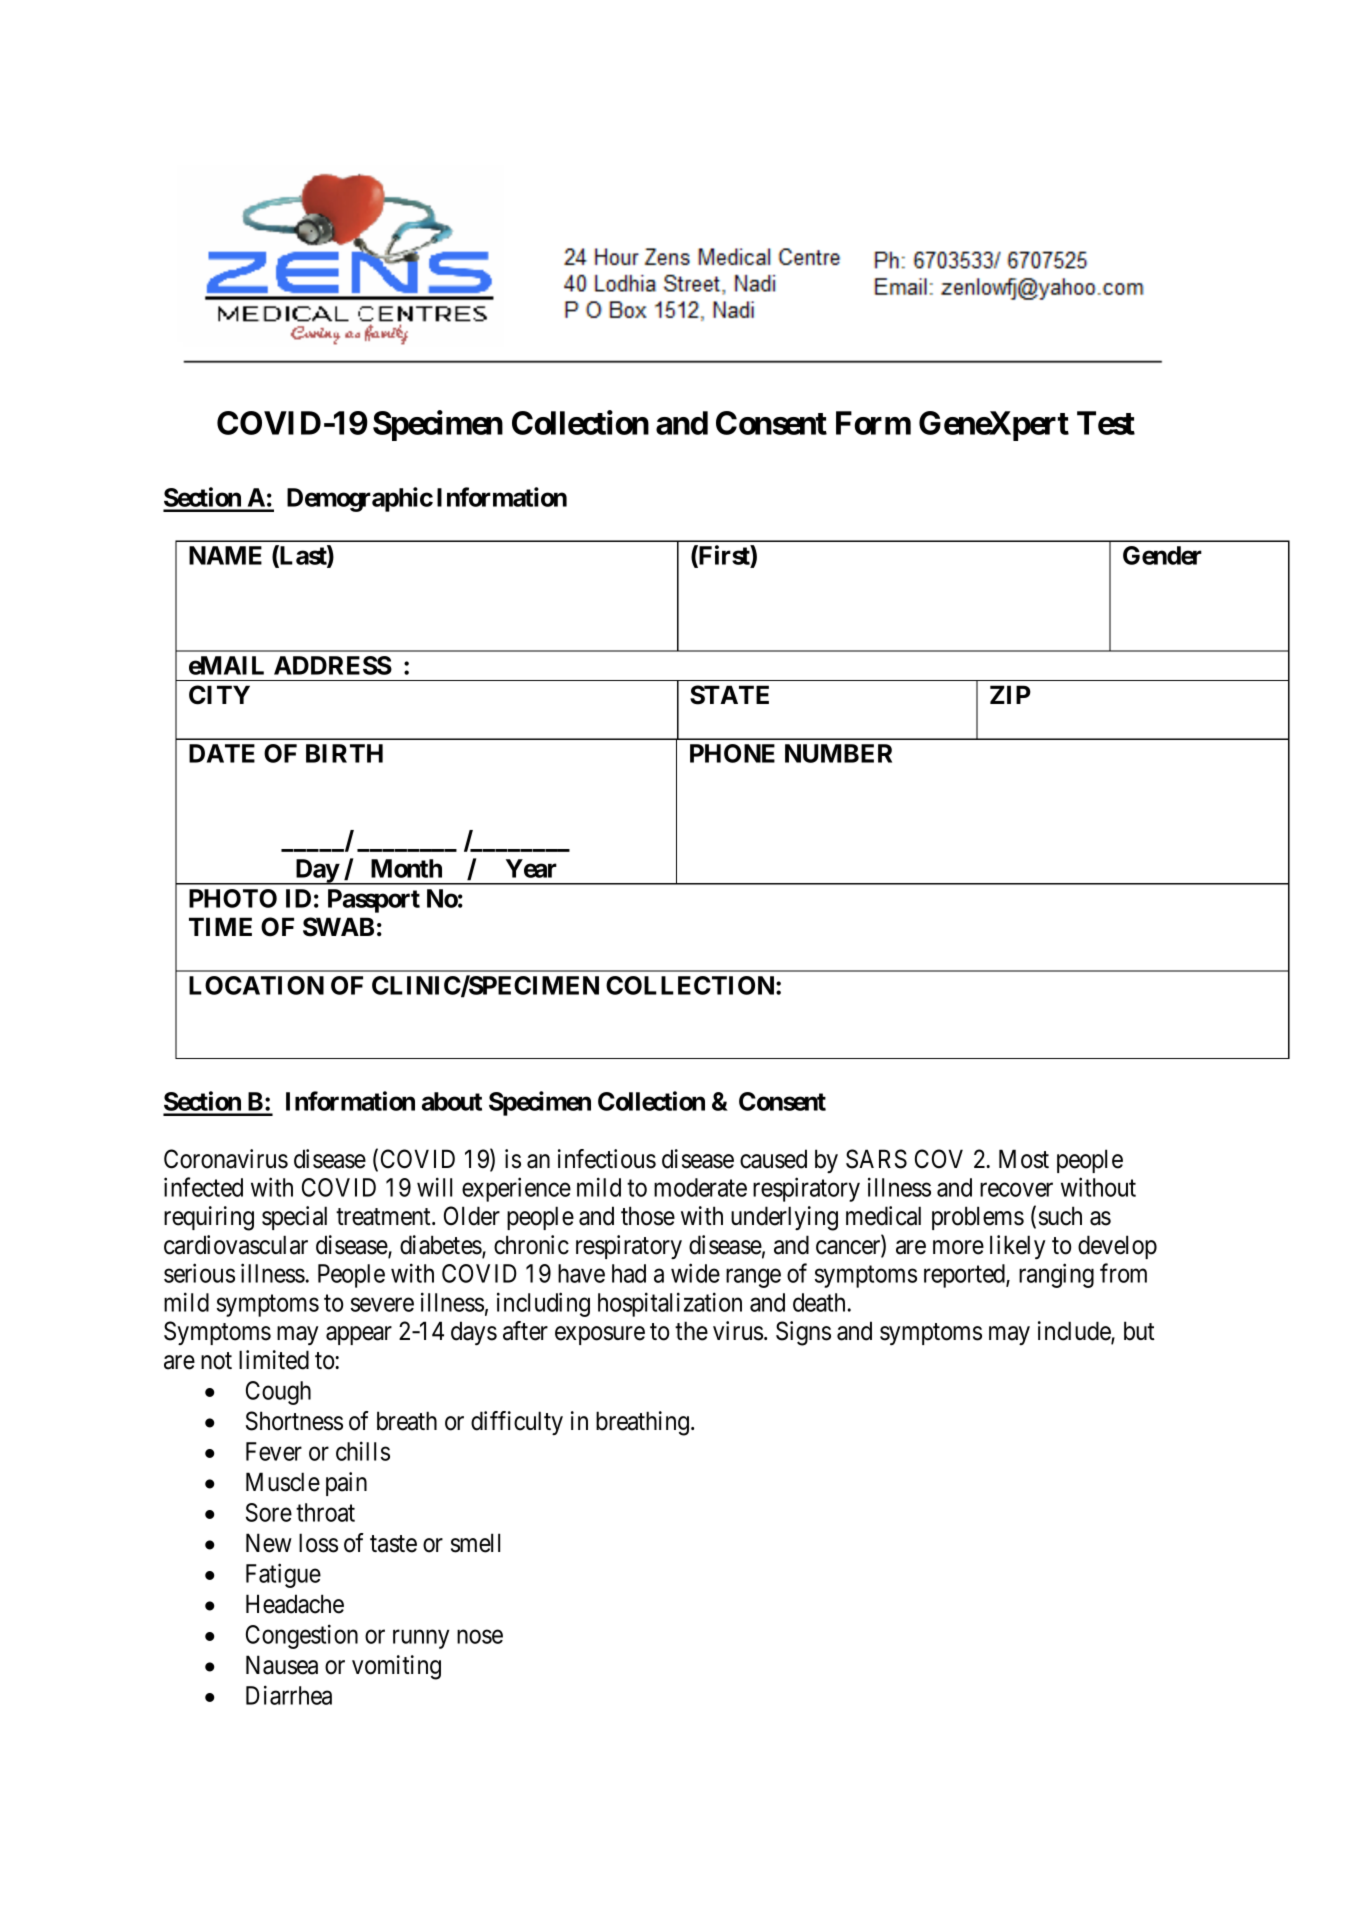  Describe the element at coordinates (480, 1637) in the image. I see `nose` at that location.
